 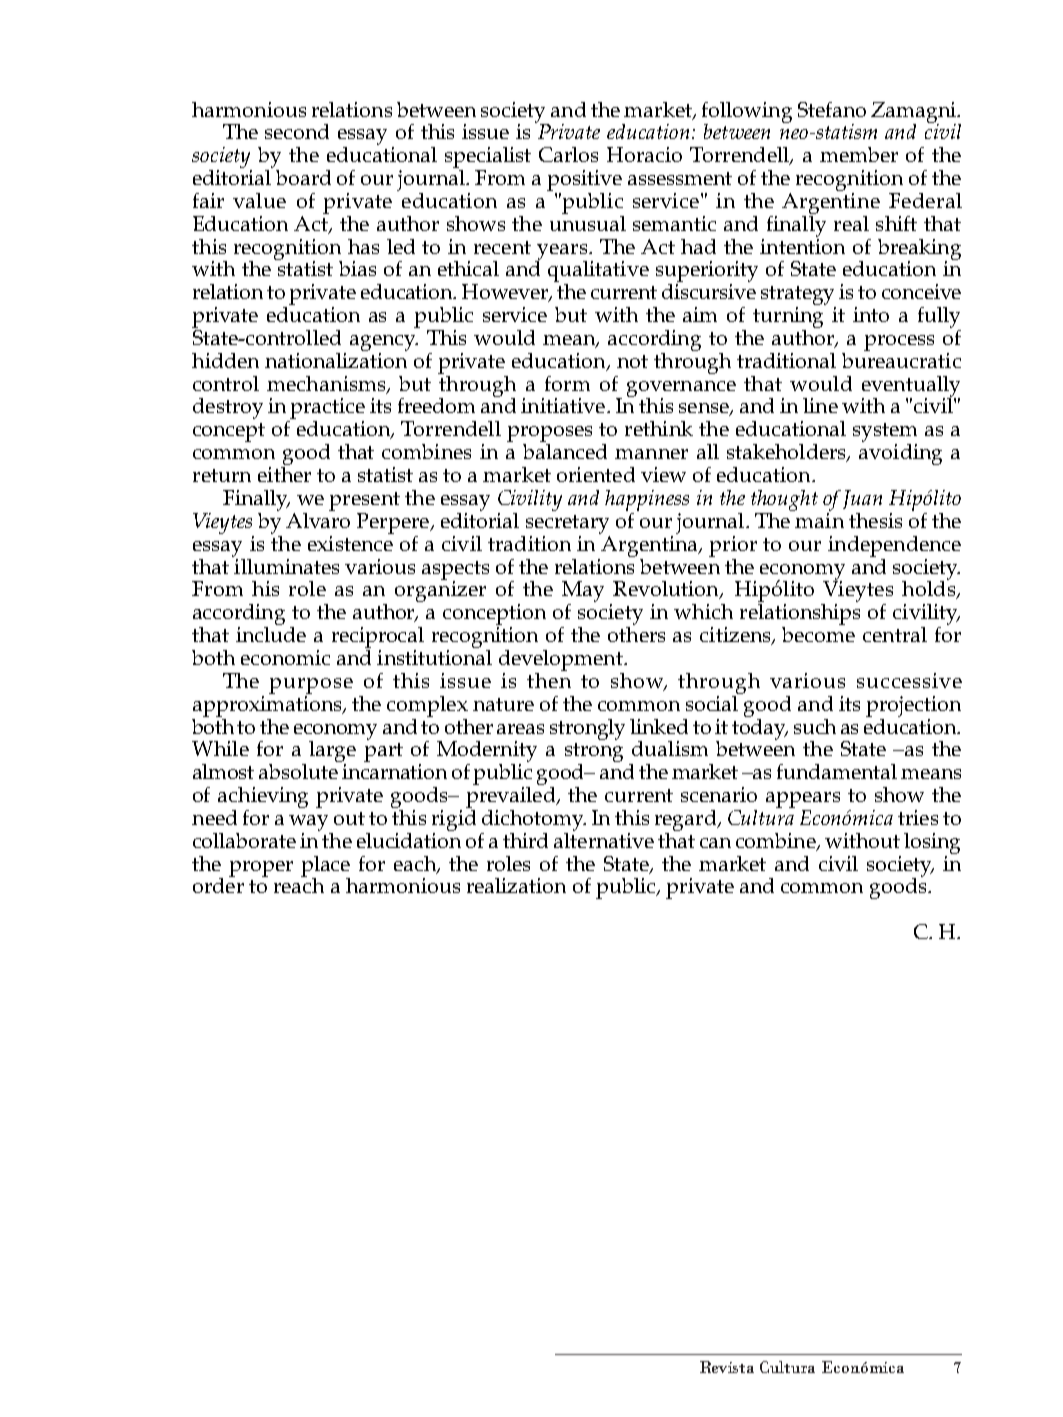 I want to click on Revista, so click(x=727, y=1367).
